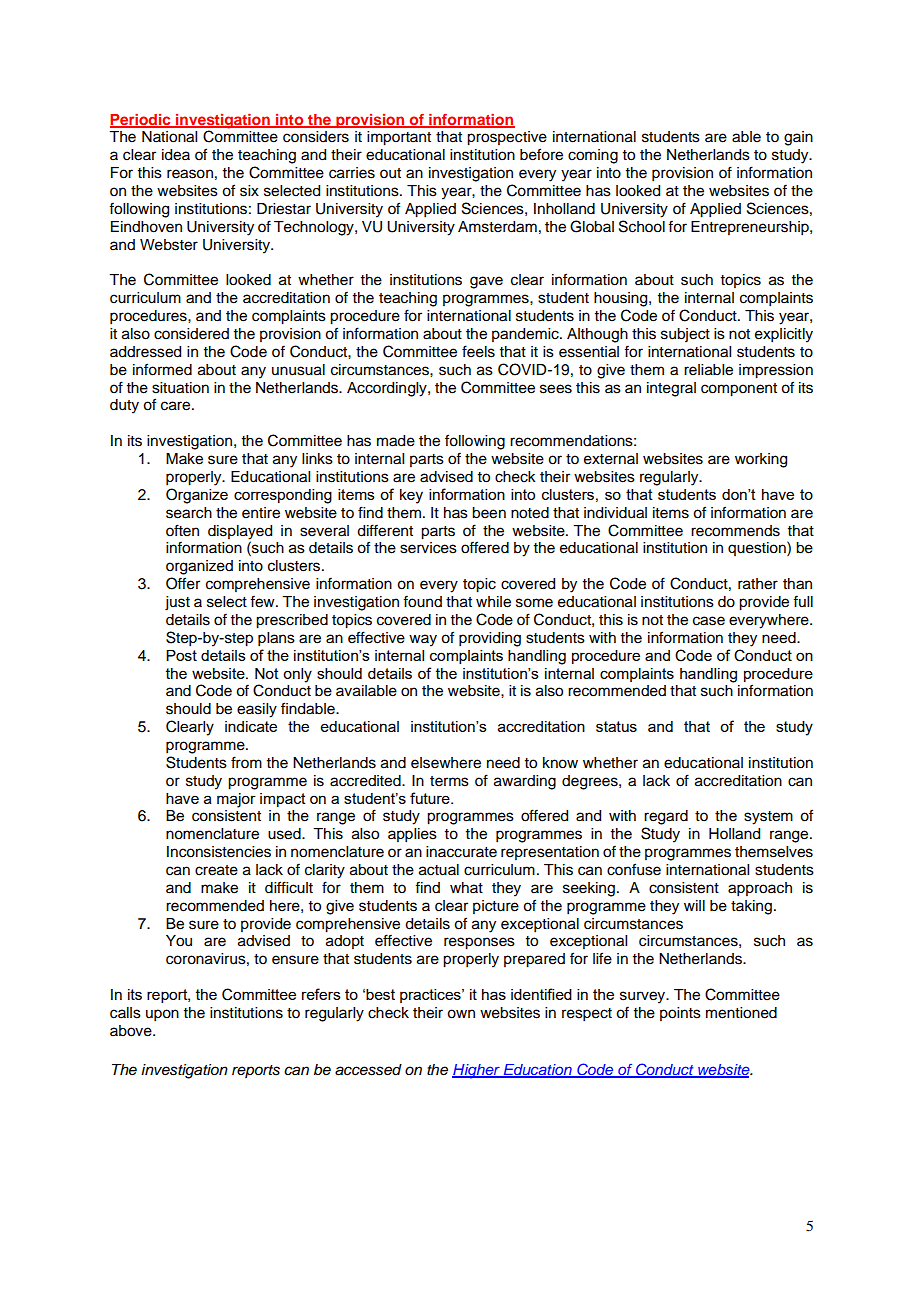 The height and width of the screenshot is (1308, 924). What do you see at coordinates (189, 513) in the screenshot?
I see `search` at bounding box center [189, 513].
